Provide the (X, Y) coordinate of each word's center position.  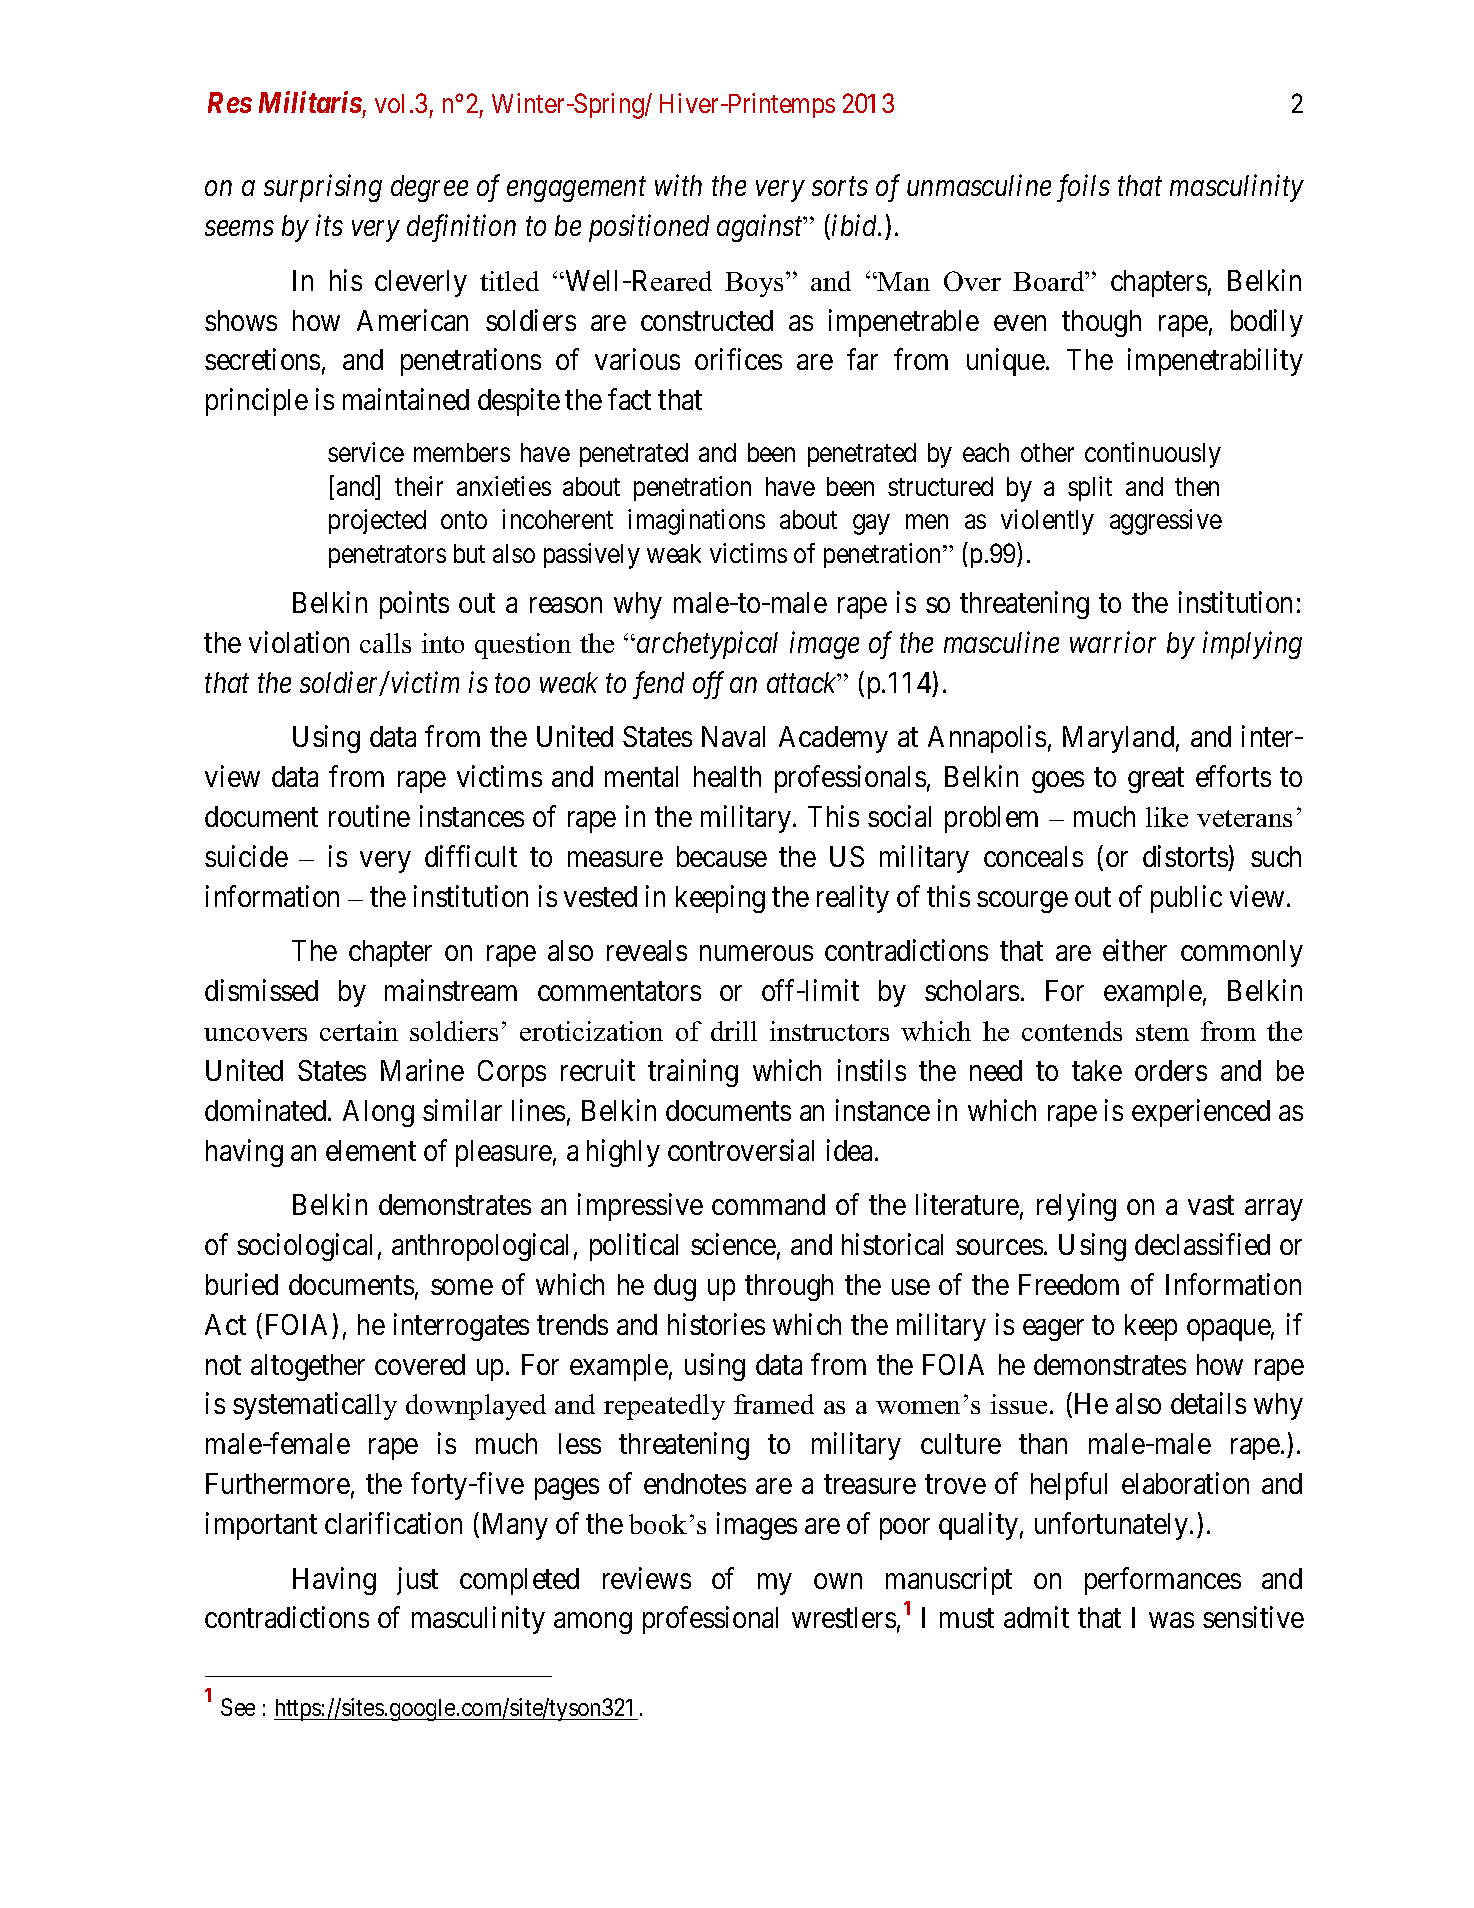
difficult (471, 856)
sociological (304, 1247)
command (768, 1204)
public (1186, 899)
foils (1083, 188)
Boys (754, 284)
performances (1163, 1581)
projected (377, 521)
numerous (756, 953)
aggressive (1166, 522)
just (417, 1581)
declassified (1202, 1244)
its (329, 225)
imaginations (696, 522)
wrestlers (844, 1617)
